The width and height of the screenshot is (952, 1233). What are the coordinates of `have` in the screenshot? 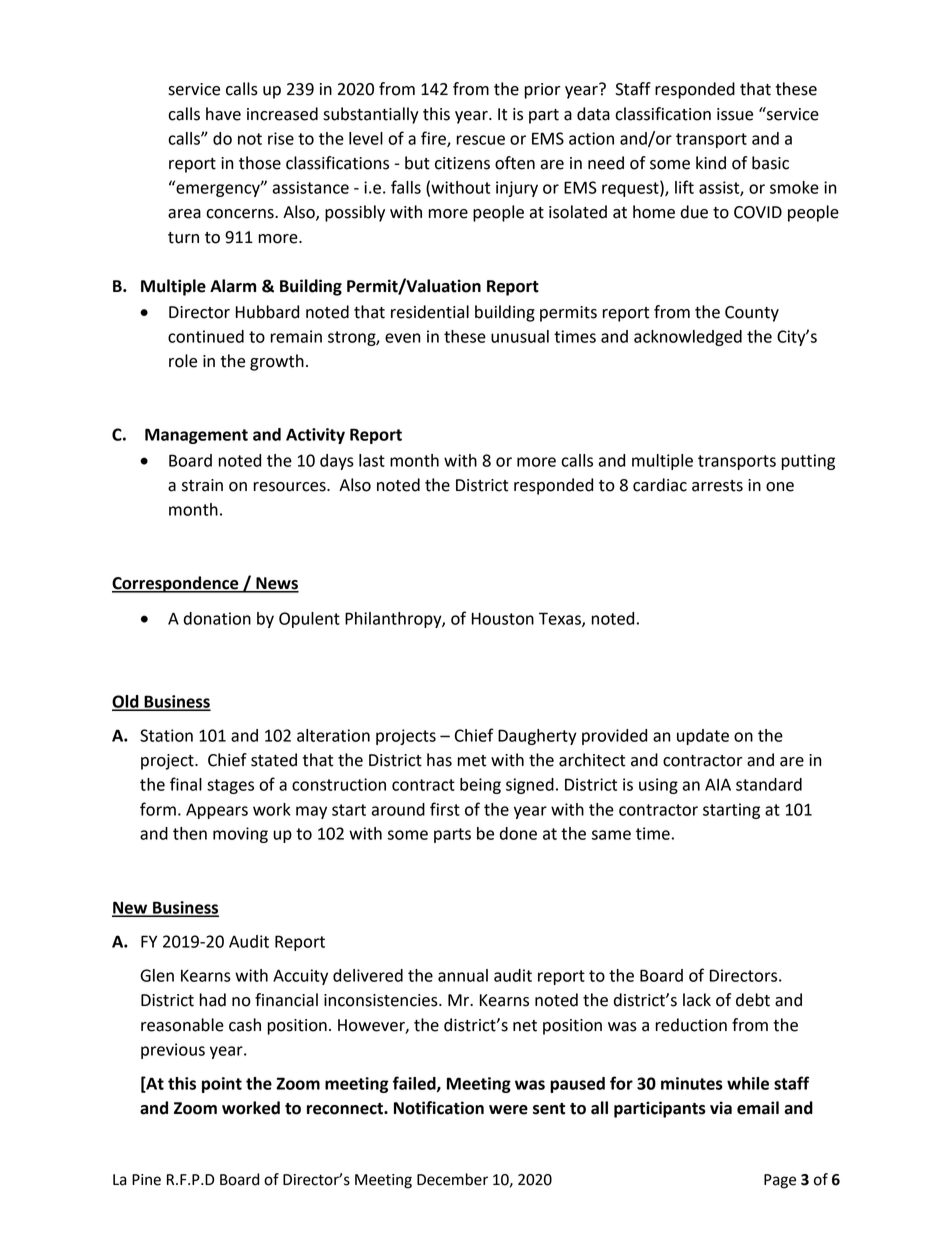 It's located at (223, 114).
